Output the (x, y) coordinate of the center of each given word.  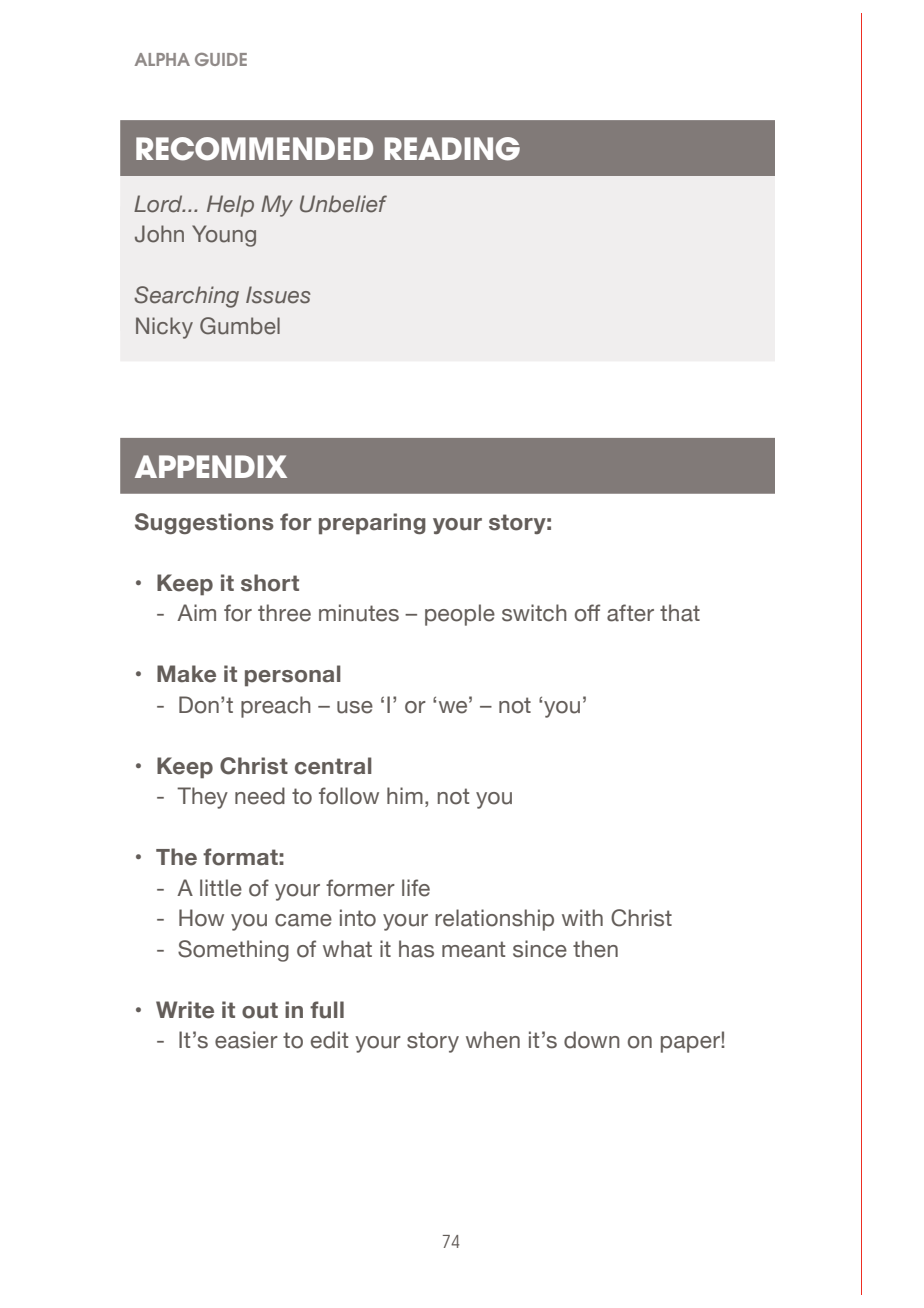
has (416, 949)
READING (452, 149)
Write (185, 1010)
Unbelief (343, 204)
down (592, 1040)
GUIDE (221, 59)
